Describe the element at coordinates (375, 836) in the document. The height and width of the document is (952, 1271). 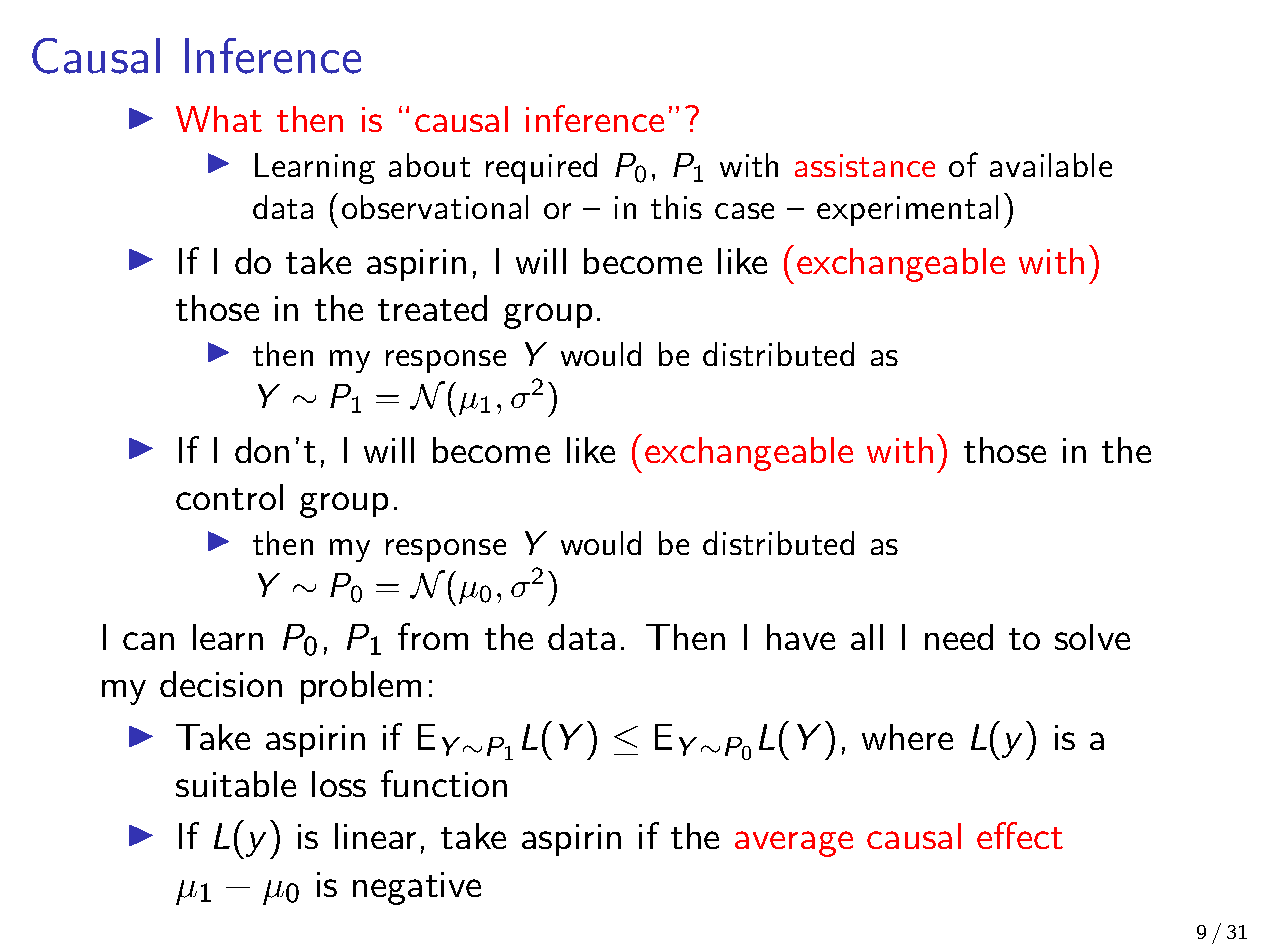
I see `linear` at that location.
